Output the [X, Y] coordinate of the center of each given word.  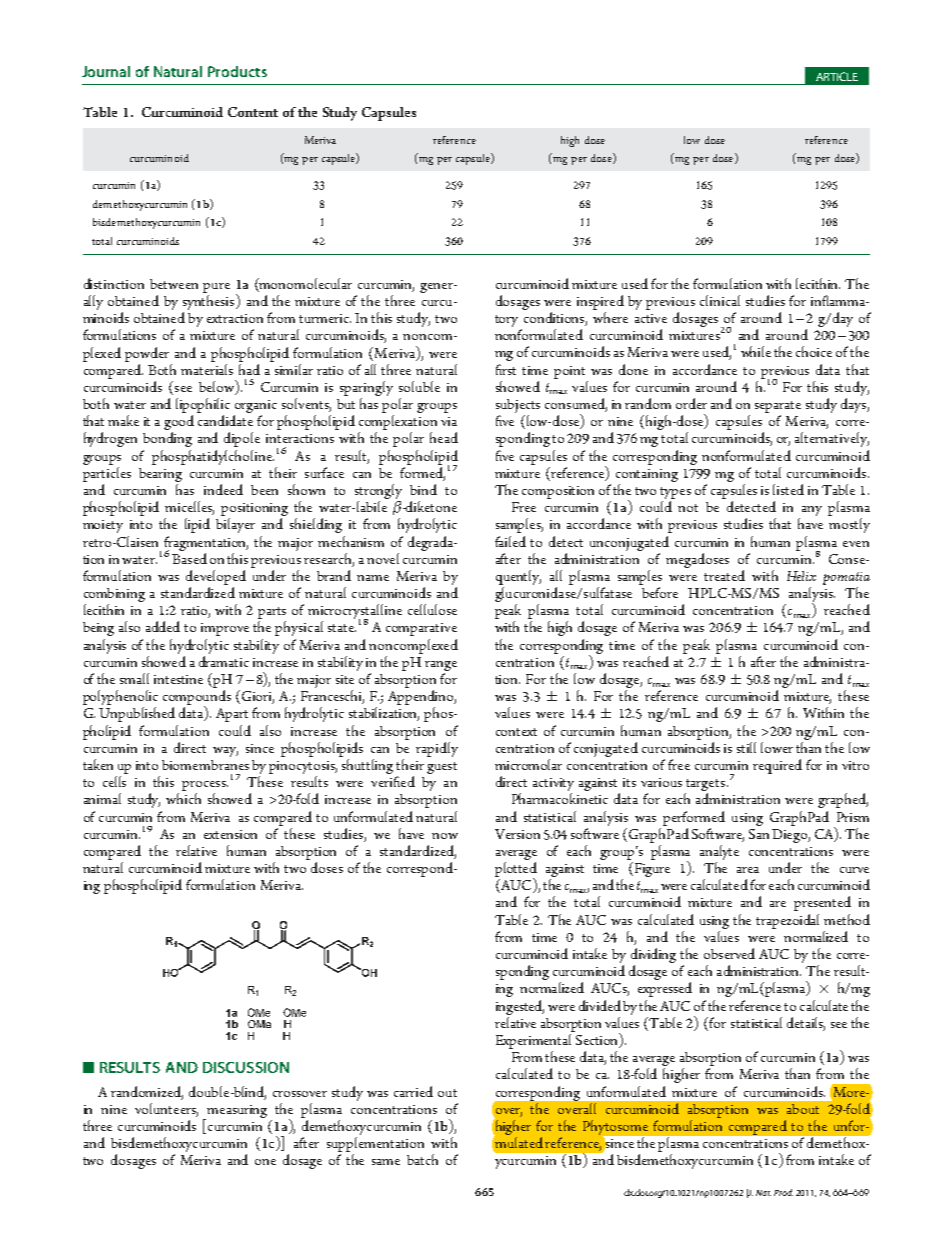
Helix [801, 576]
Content [253, 112]
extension [230, 834]
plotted [516, 870]
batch [422, 1159]
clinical [720, 300]
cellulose [432, 609]
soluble [419, 386]
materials [207, 369]
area [748, 870]
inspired [600, 302]
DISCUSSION [246, 1067]
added [163, 626]
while [756, 351]
